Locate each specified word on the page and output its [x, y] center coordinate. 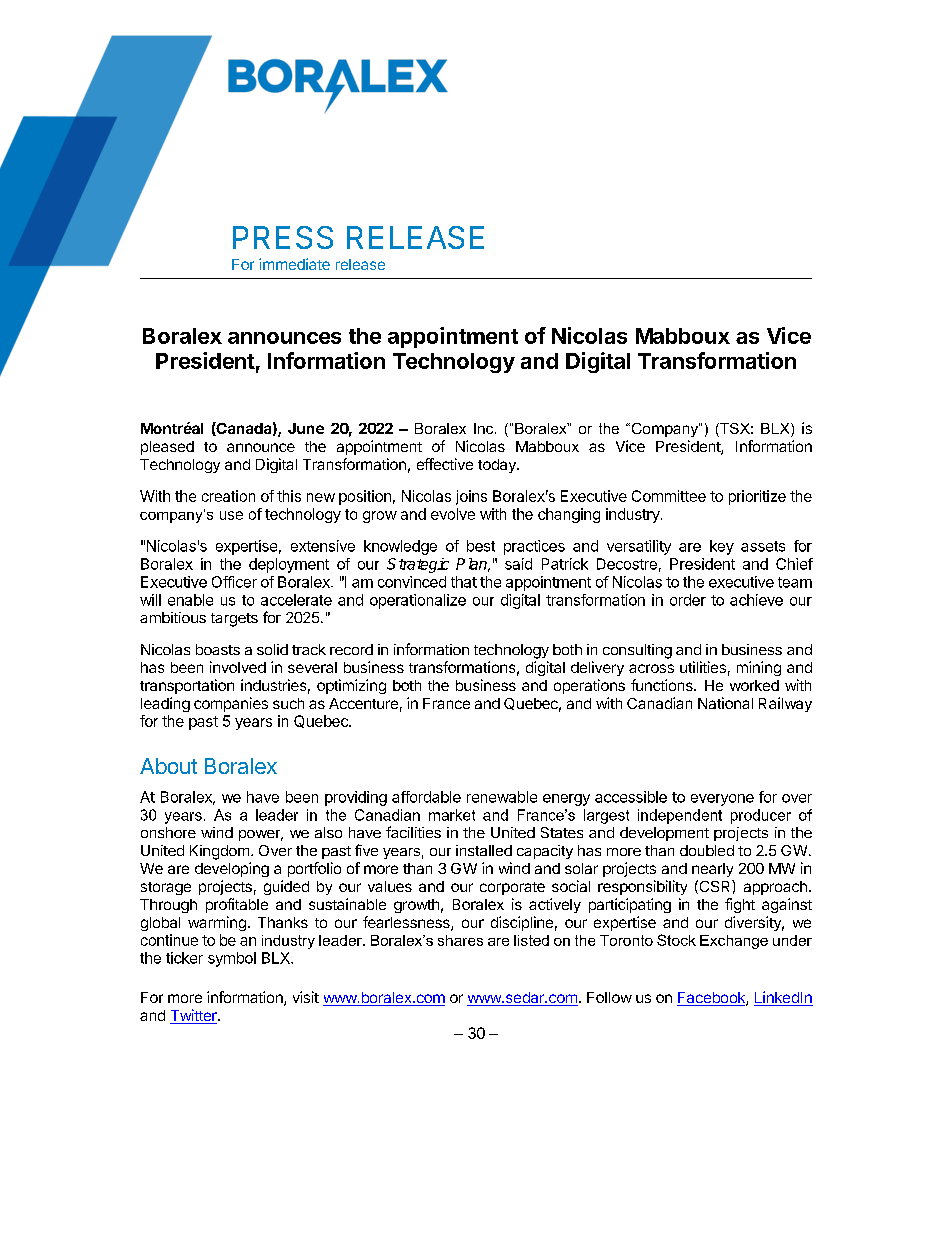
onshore [168, 832]
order [688, 600]
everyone [722, 800]
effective [445, 464]
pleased [167, 448]
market [452, 815]
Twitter [194, 1016]
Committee [669, 496]
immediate [294, 264]
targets [234, 620]
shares [460, 940]
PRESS [283, 237]
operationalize [418, 601]
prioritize [757, 497]
